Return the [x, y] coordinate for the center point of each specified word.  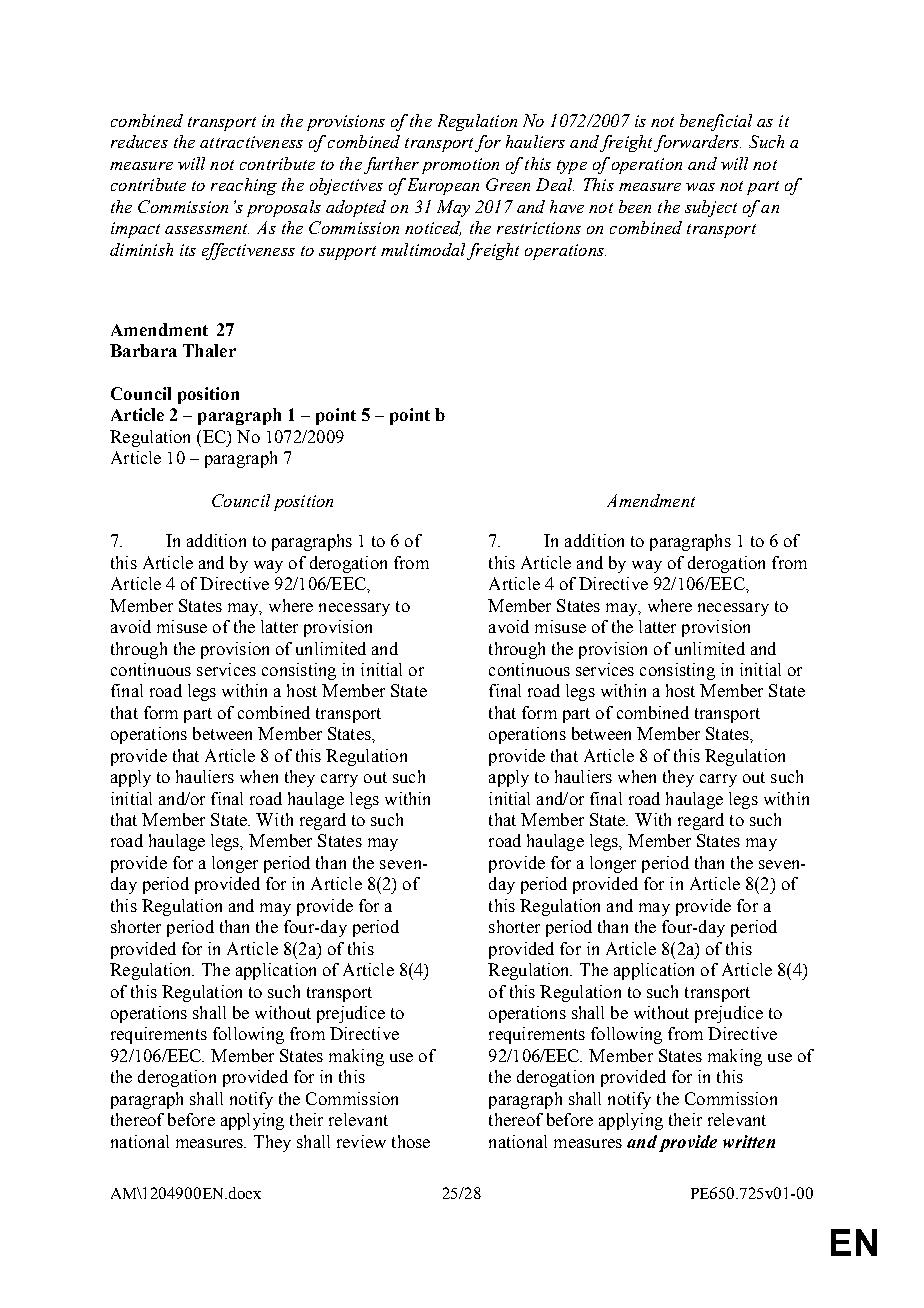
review [361, 1141]
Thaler [209, 350]
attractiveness [251, 142]
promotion [460, 166]
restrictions [539, 228]
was [700, 187]
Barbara [143, 350]
